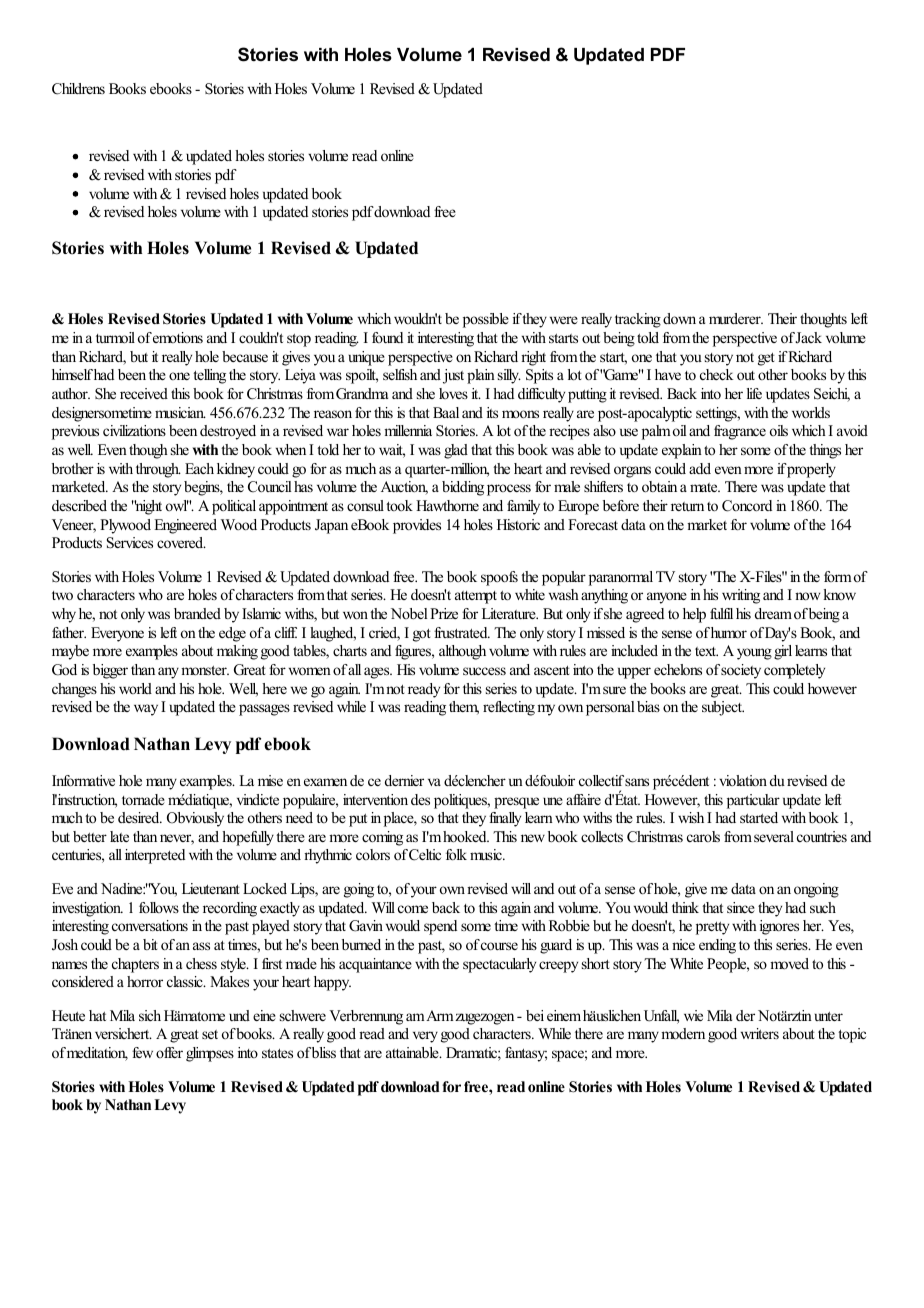  I want to click on Childrens, so click(78, 89).
